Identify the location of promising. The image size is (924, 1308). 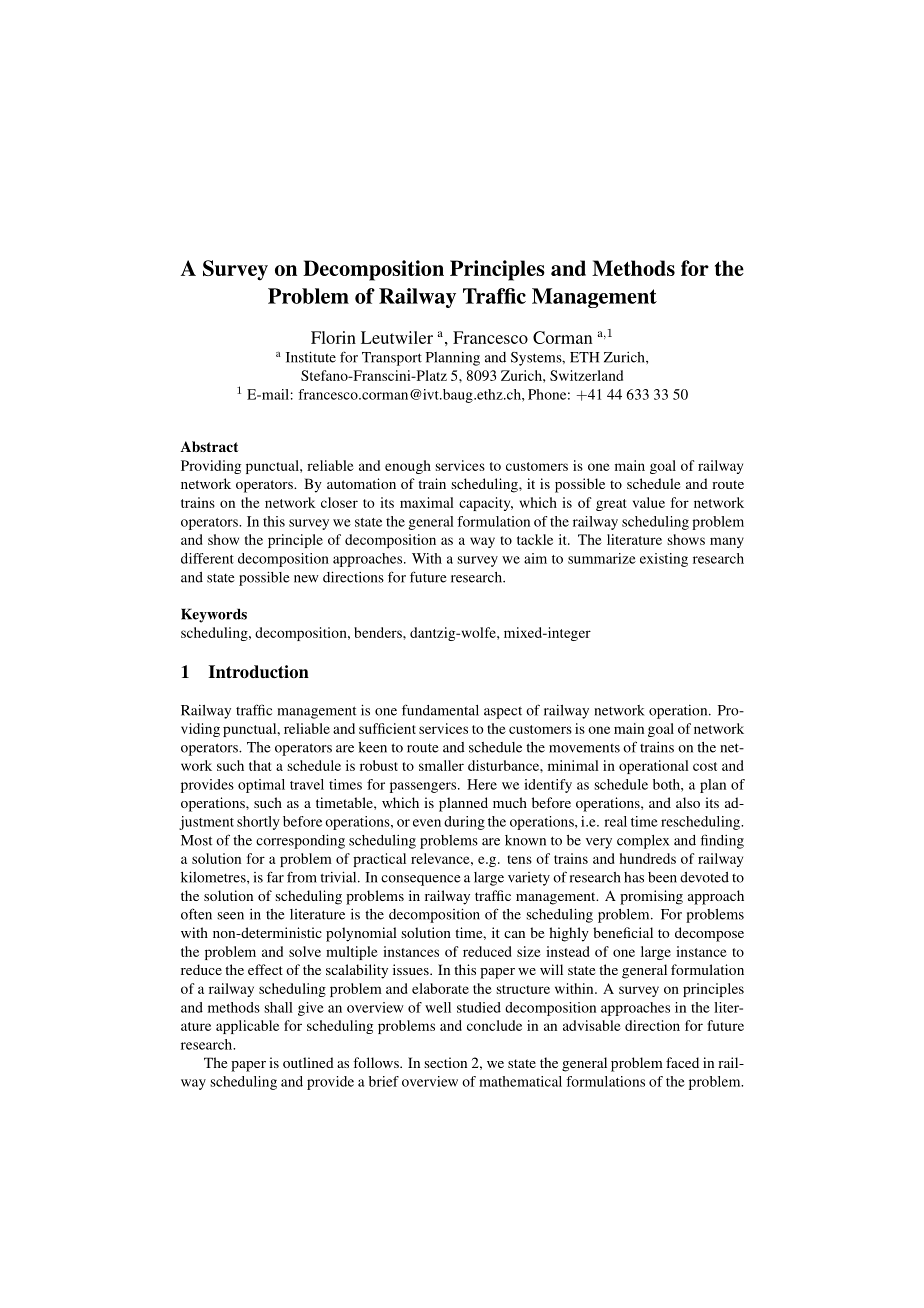
(651, 897).
